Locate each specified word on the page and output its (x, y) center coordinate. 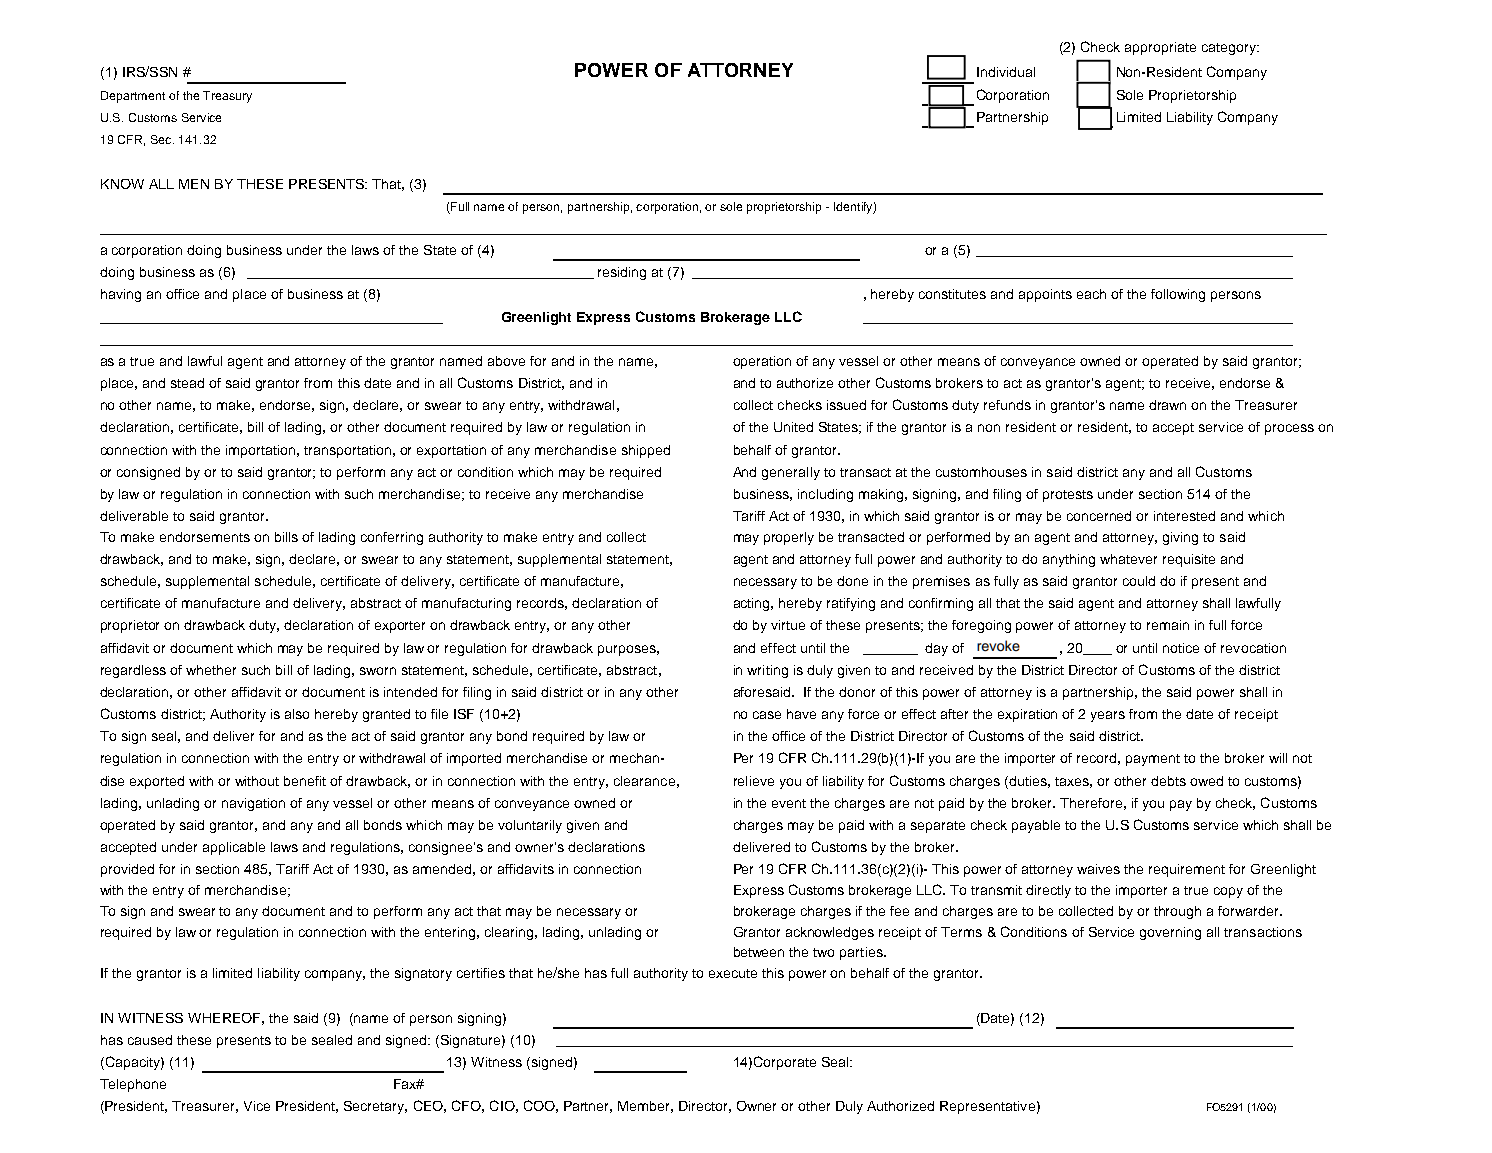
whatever (1128, 559)
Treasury (227, 97)
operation (762, 362)
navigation (253, 804)
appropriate (1160, 48)
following (1178, 295)
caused (150, 1040)
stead (187, 383)
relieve (754, 781)
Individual (1006, 72)
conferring (392, 538)
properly (789, 538)
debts (1168, 781)
